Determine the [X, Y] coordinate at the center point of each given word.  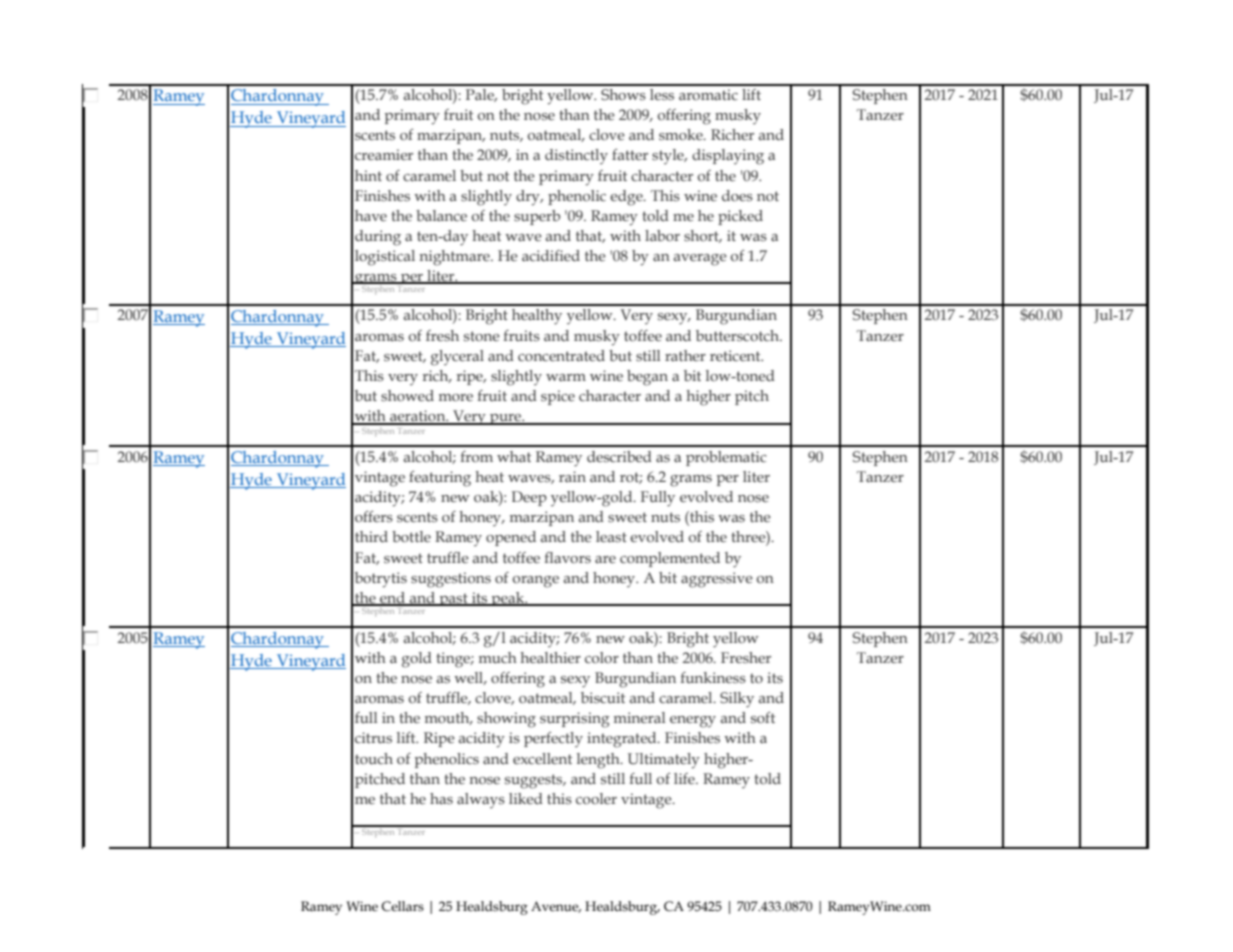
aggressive [717, 580]
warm [566, 377]
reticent [736, 355]
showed [407, 396]
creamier [384, 155]
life [685, 778]
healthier [550, 657]
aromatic [708, 94]
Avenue [556, 907]
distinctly [576, 156]
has [441, 799]
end [393, 599]
